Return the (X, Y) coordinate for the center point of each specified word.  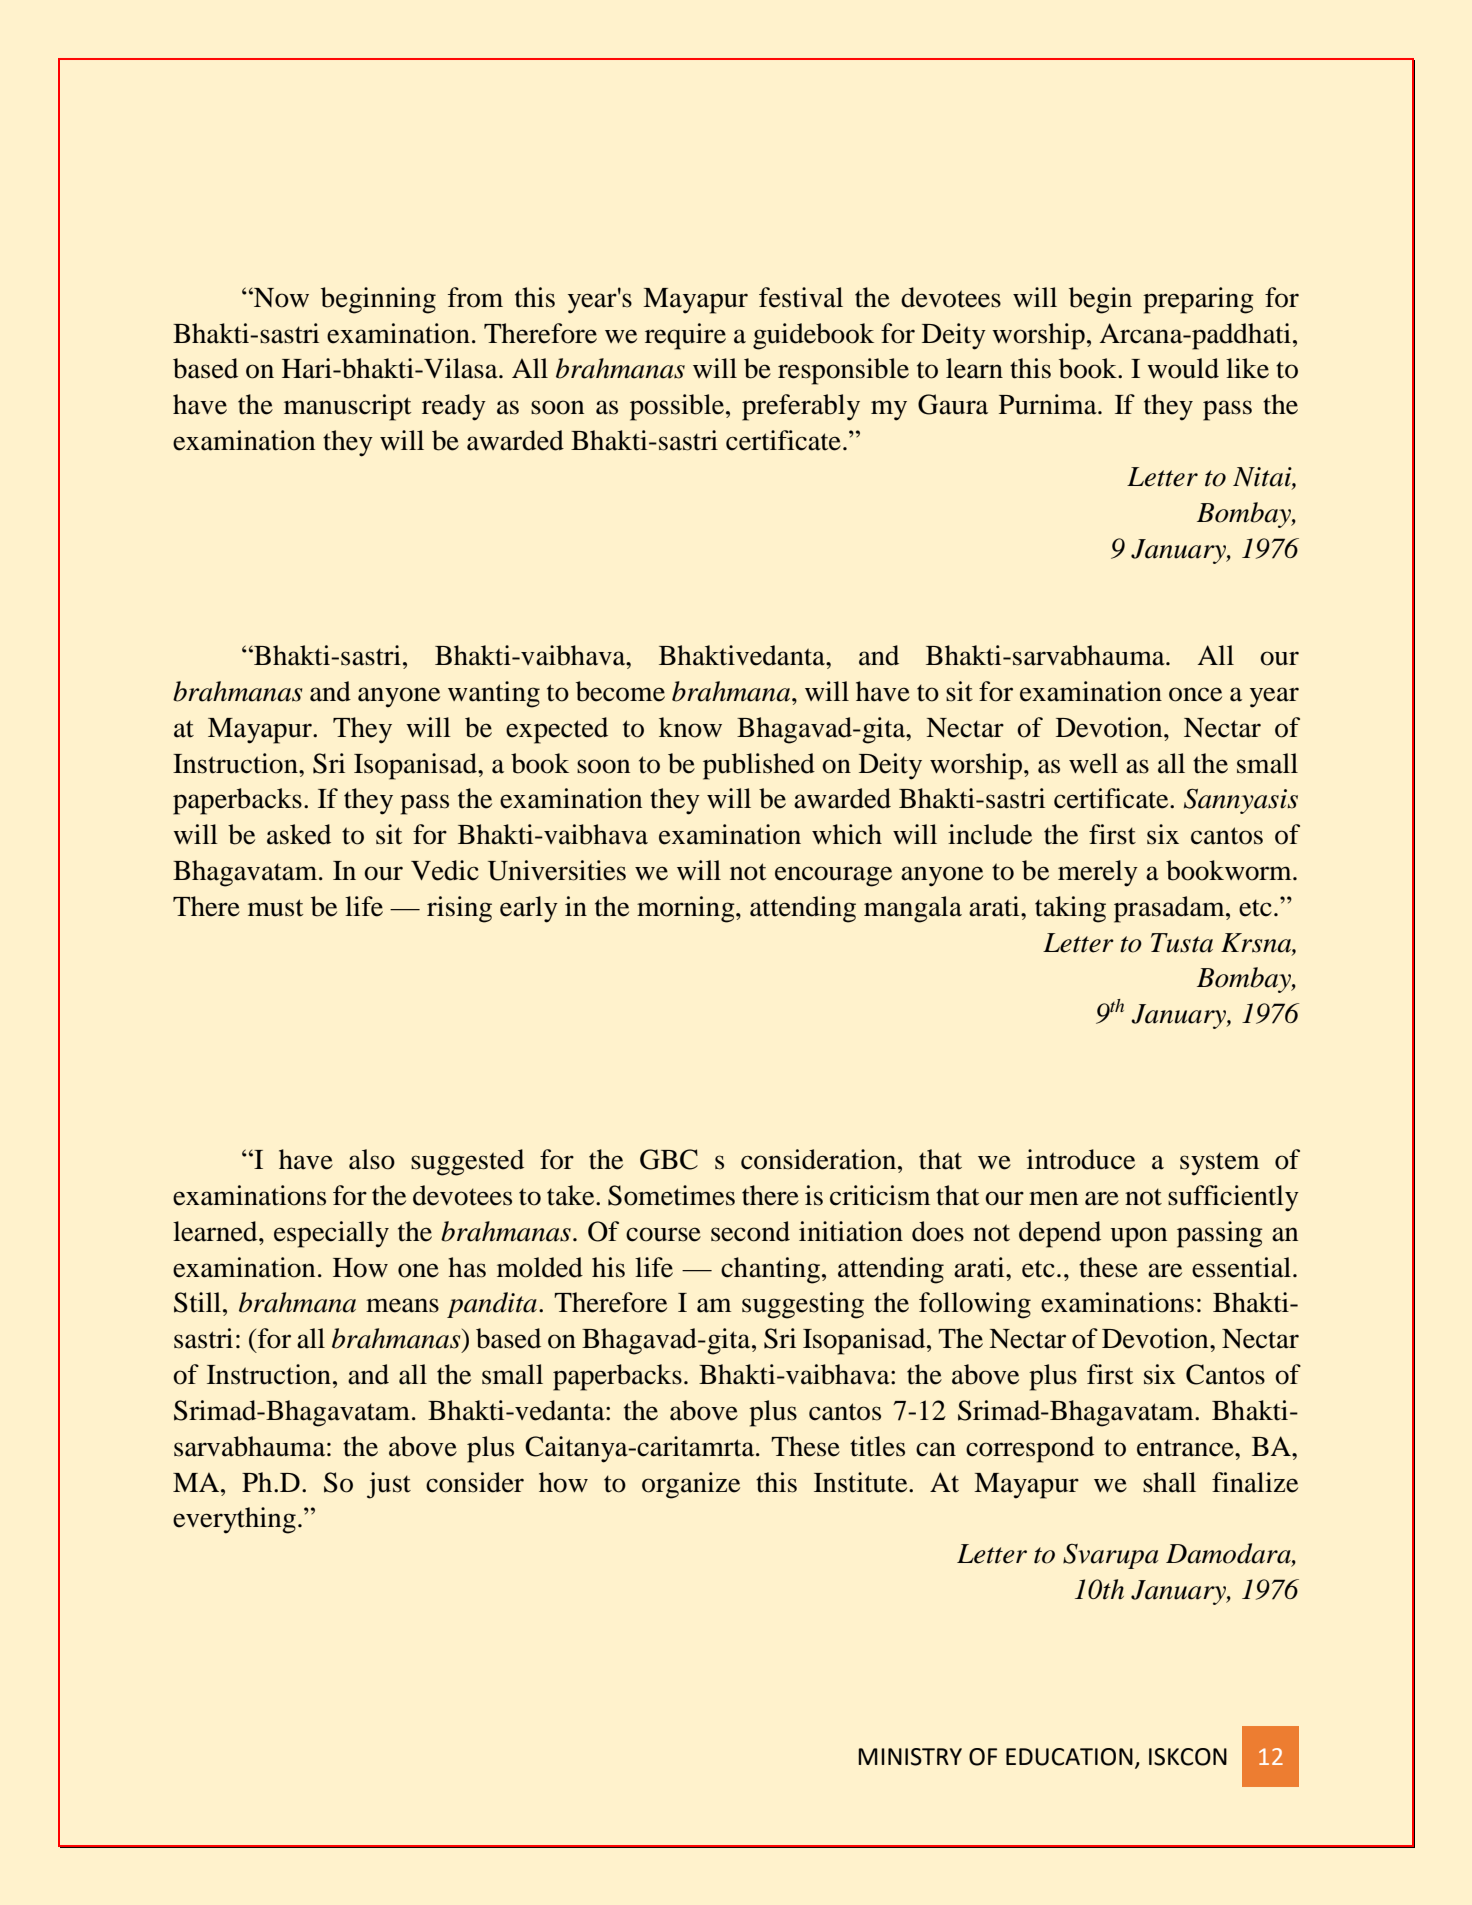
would (1183, 368)
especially (331, 1234)
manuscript (348, 407)
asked (299, 834)
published (759, 766)
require (685, 336)
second (750, 1231)
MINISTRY (910, 1757)
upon (1138, 1237)
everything (234, 1520)
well (1093, 763)
